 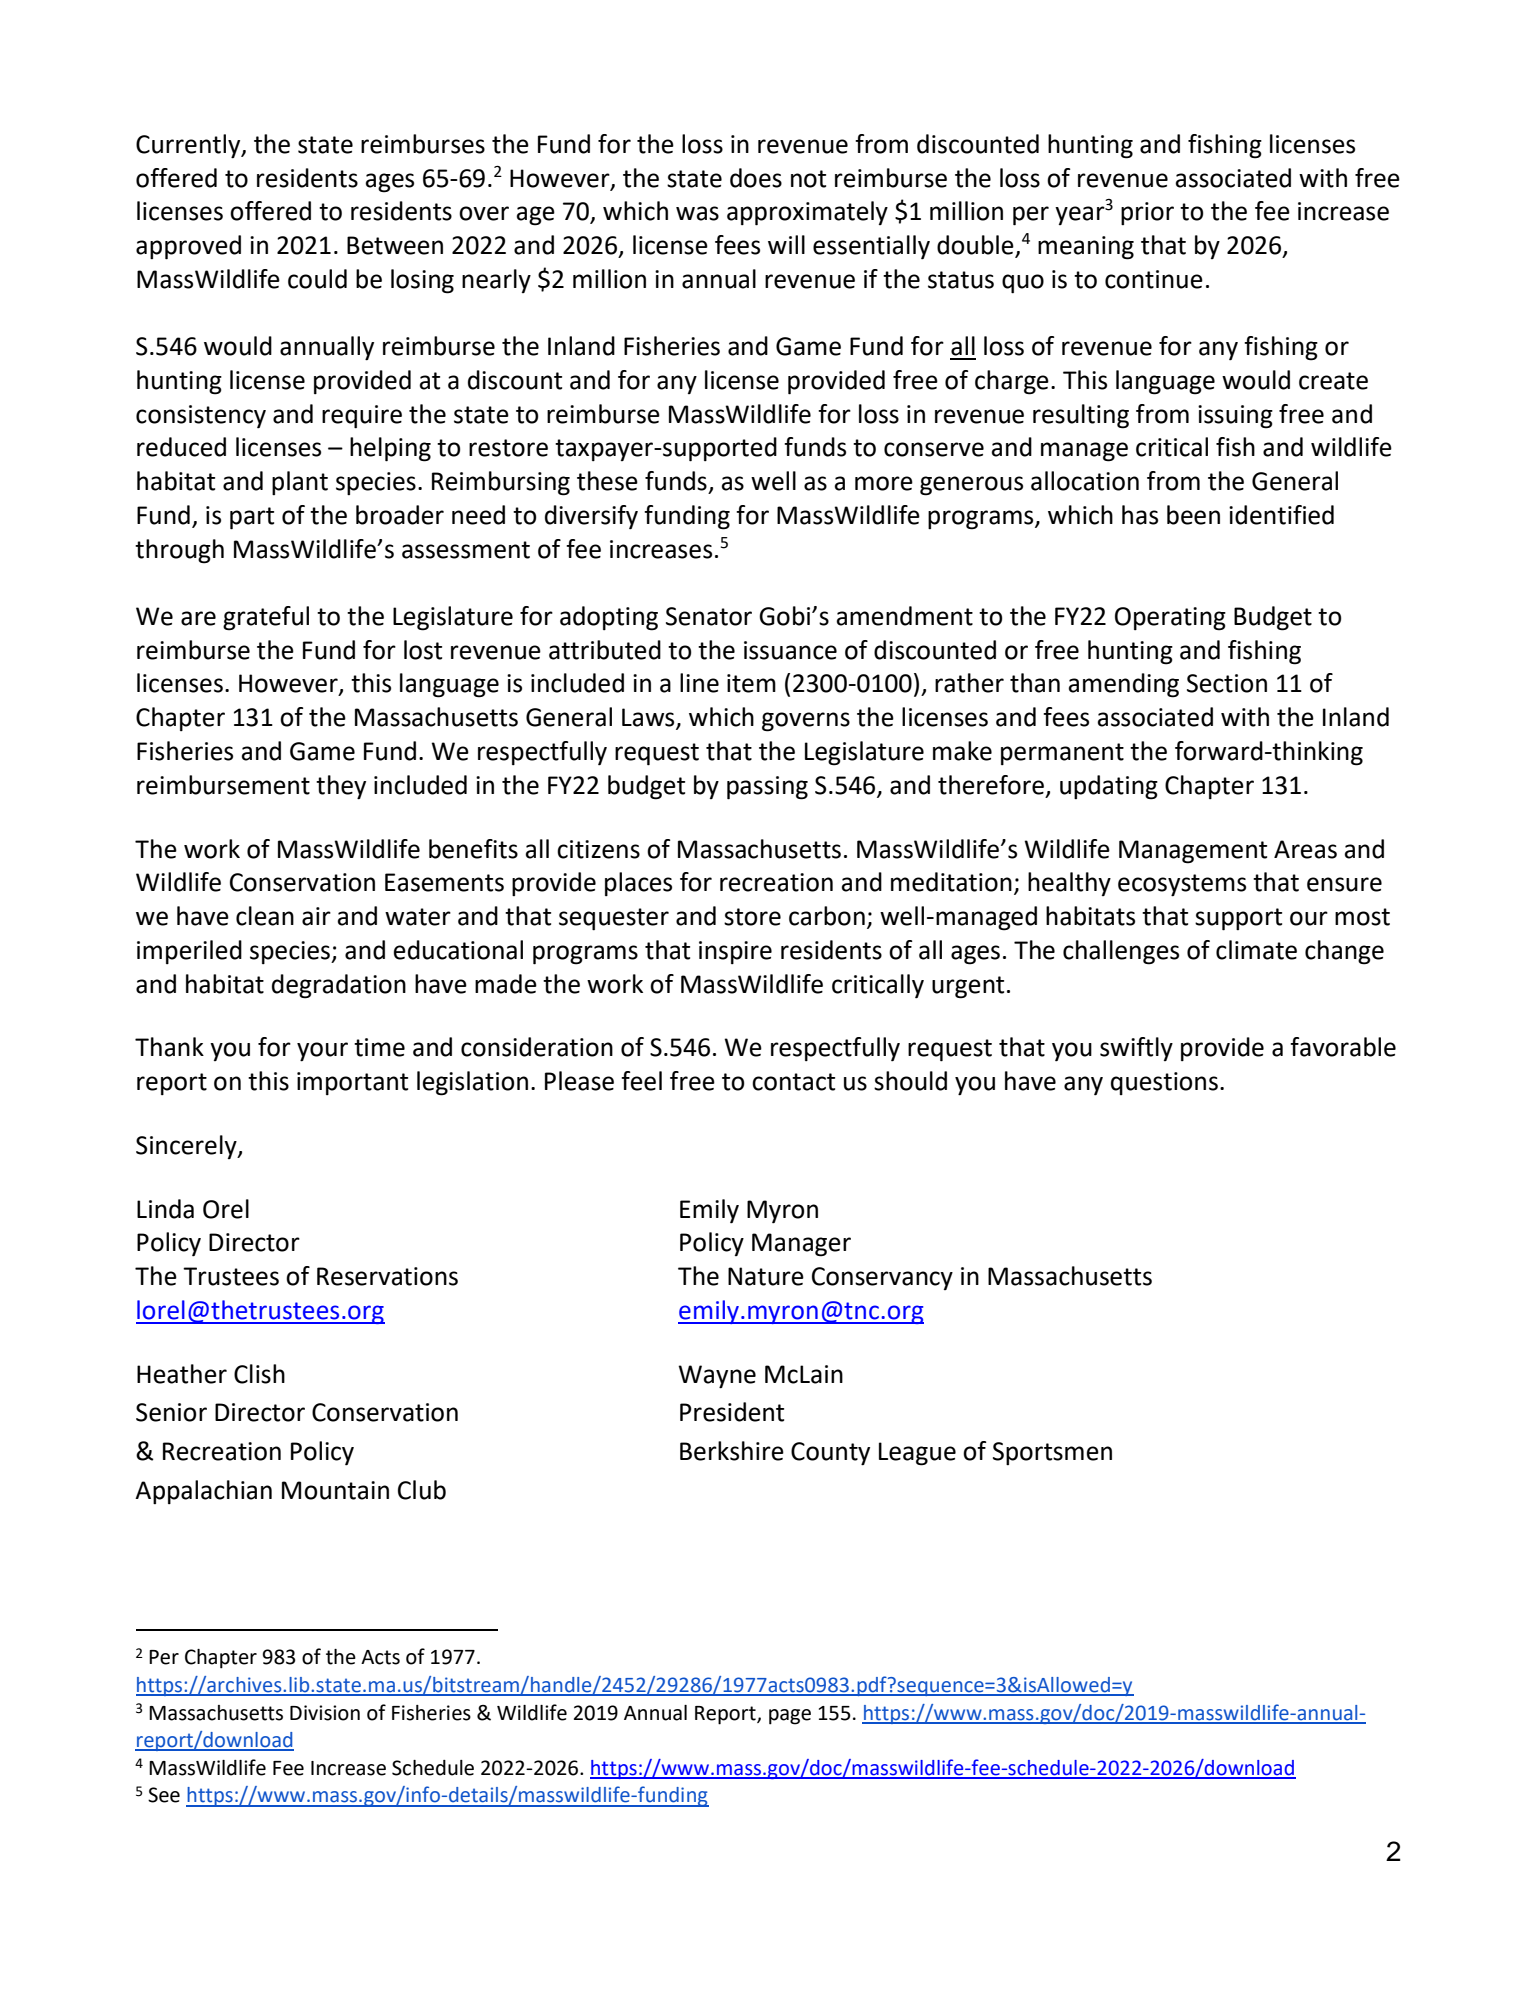 I want to click on page, so click(x=790, y=1717).
